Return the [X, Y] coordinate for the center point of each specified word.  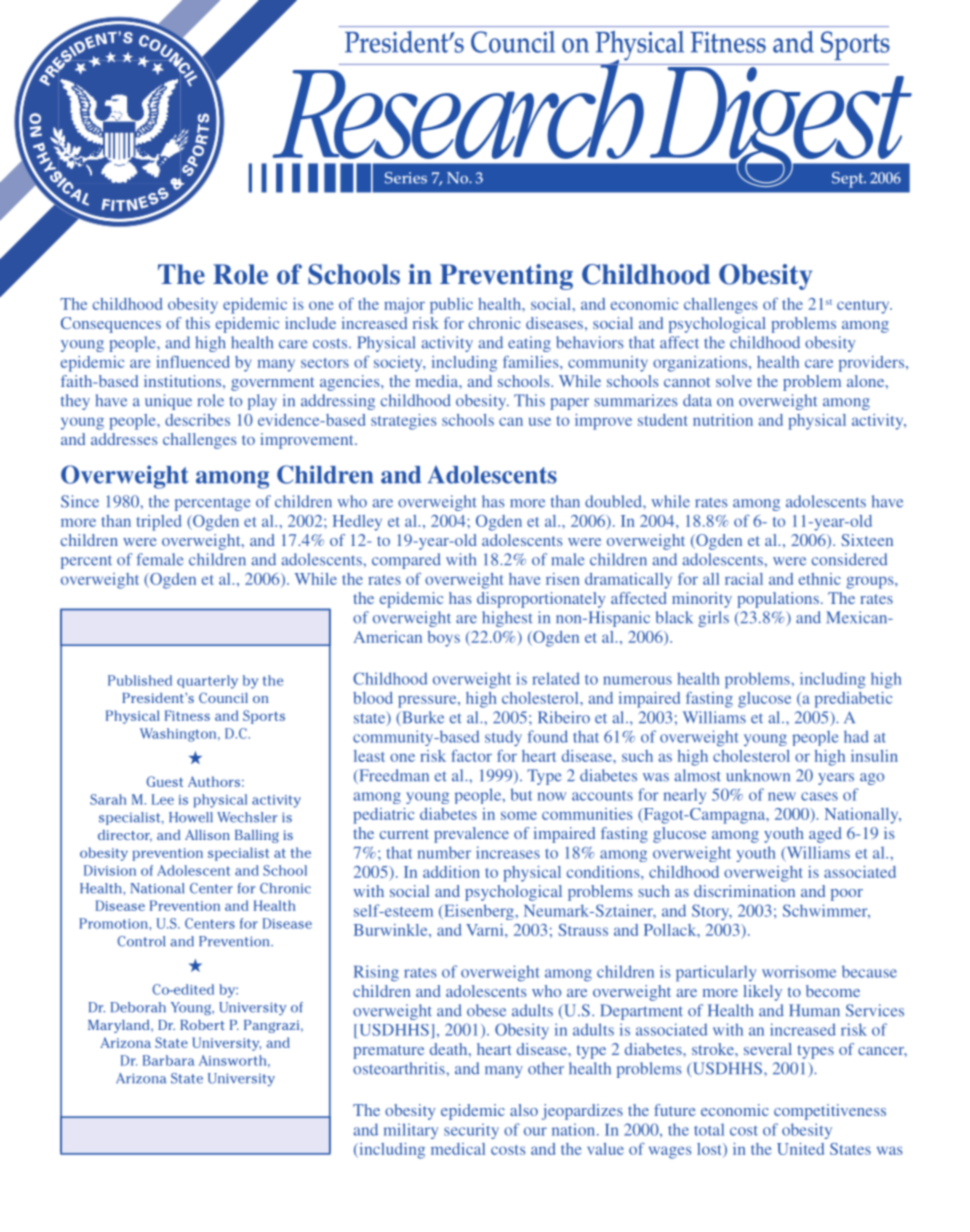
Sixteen [867, 540]
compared [406, 561]
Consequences [111, 325]
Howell [191, 817]
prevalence [471, 835]
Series [406, 178]
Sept [849, 180]
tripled [159, 523]
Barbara [168, 1060]
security [471, 1131]
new [782, 796]
